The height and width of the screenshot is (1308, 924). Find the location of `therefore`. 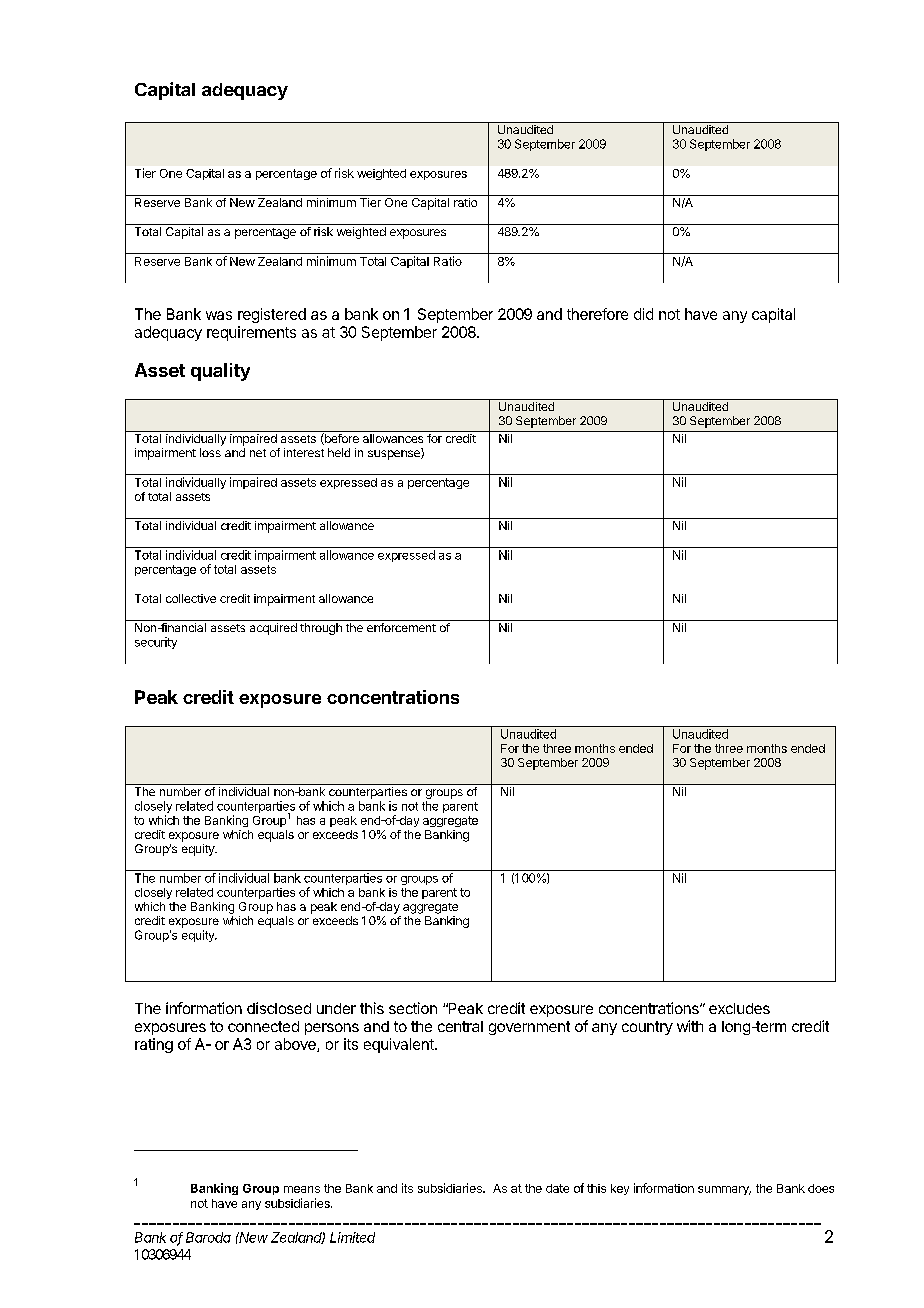

therefore is located at coordinates (597, 314).
